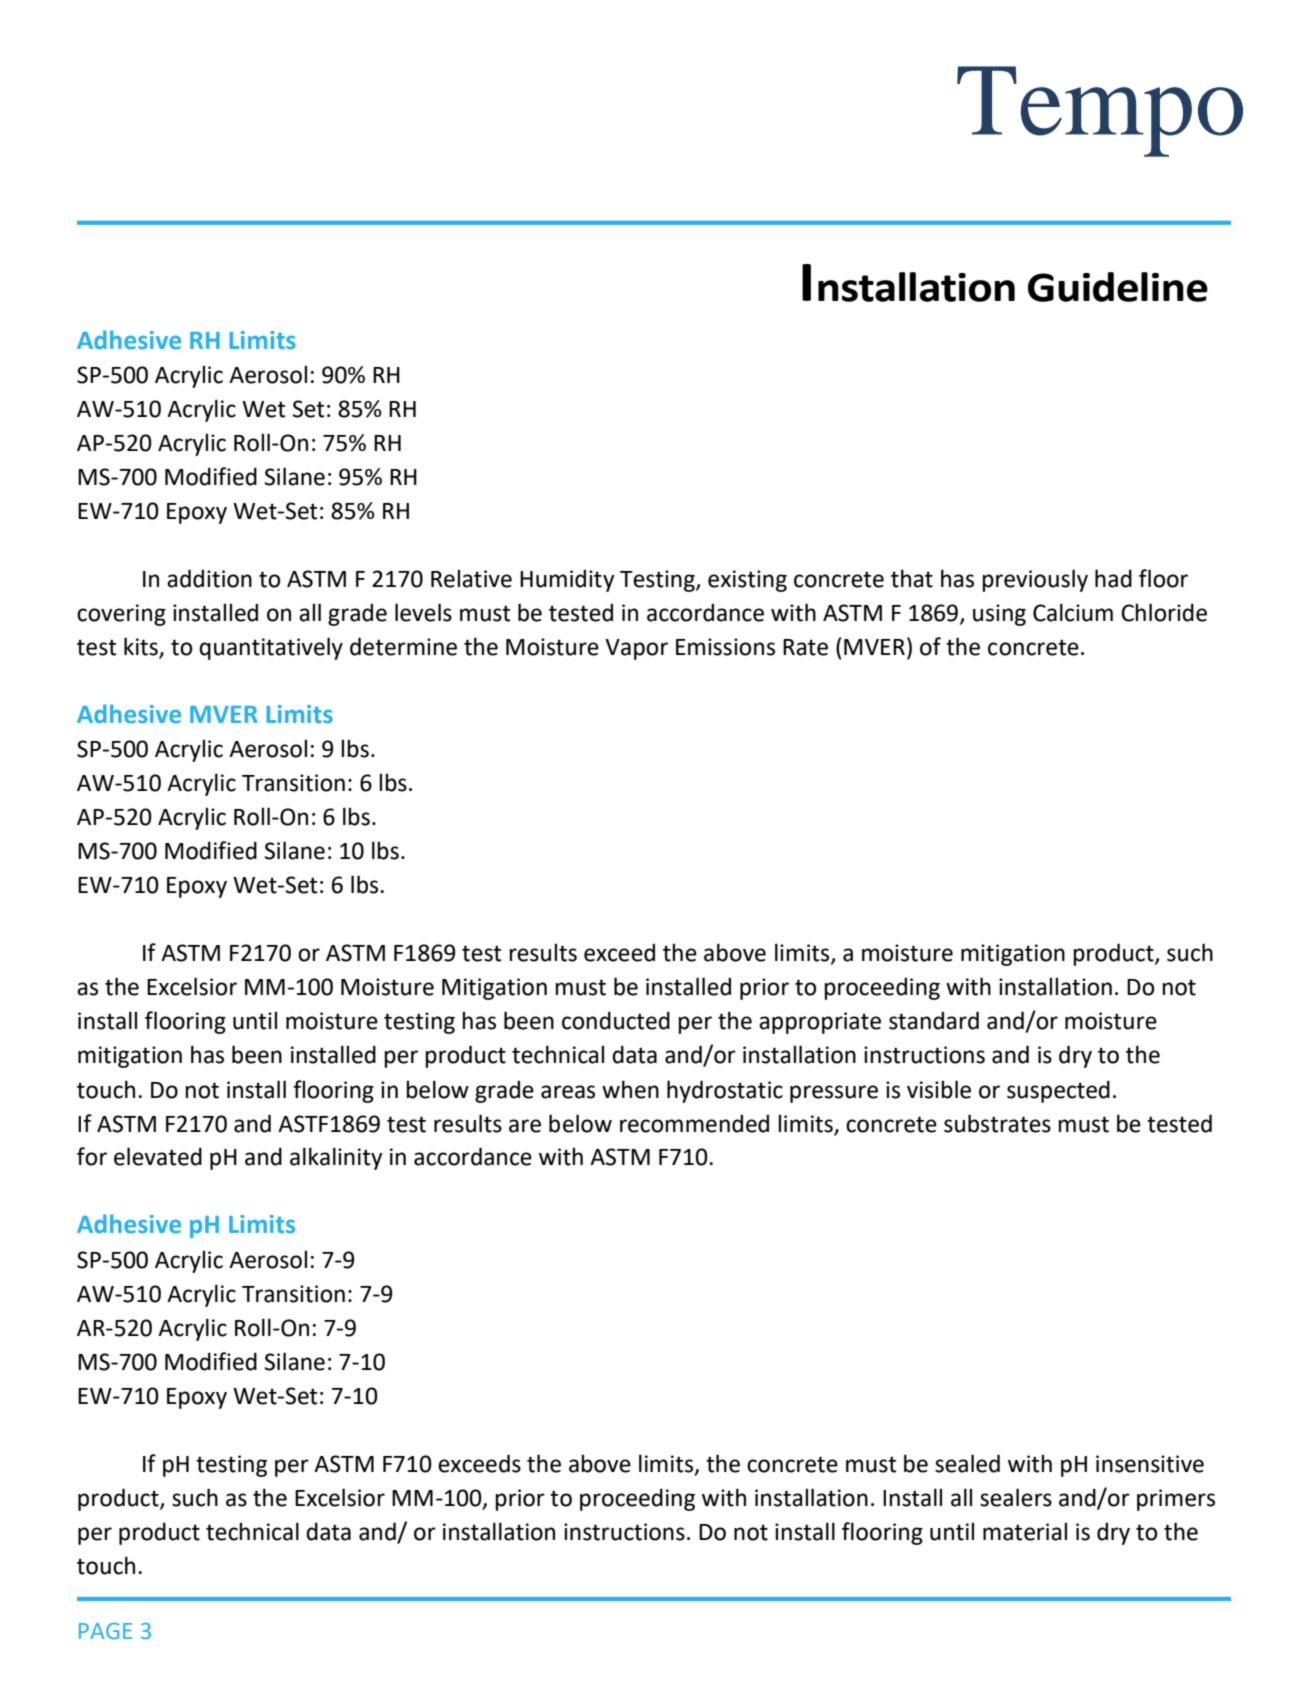 This screenshot has height=1693, width=1308. What do you see at coordinates (567, 580) in the screenshot?
I see `Humidity` at bounding box center [567, 580].
